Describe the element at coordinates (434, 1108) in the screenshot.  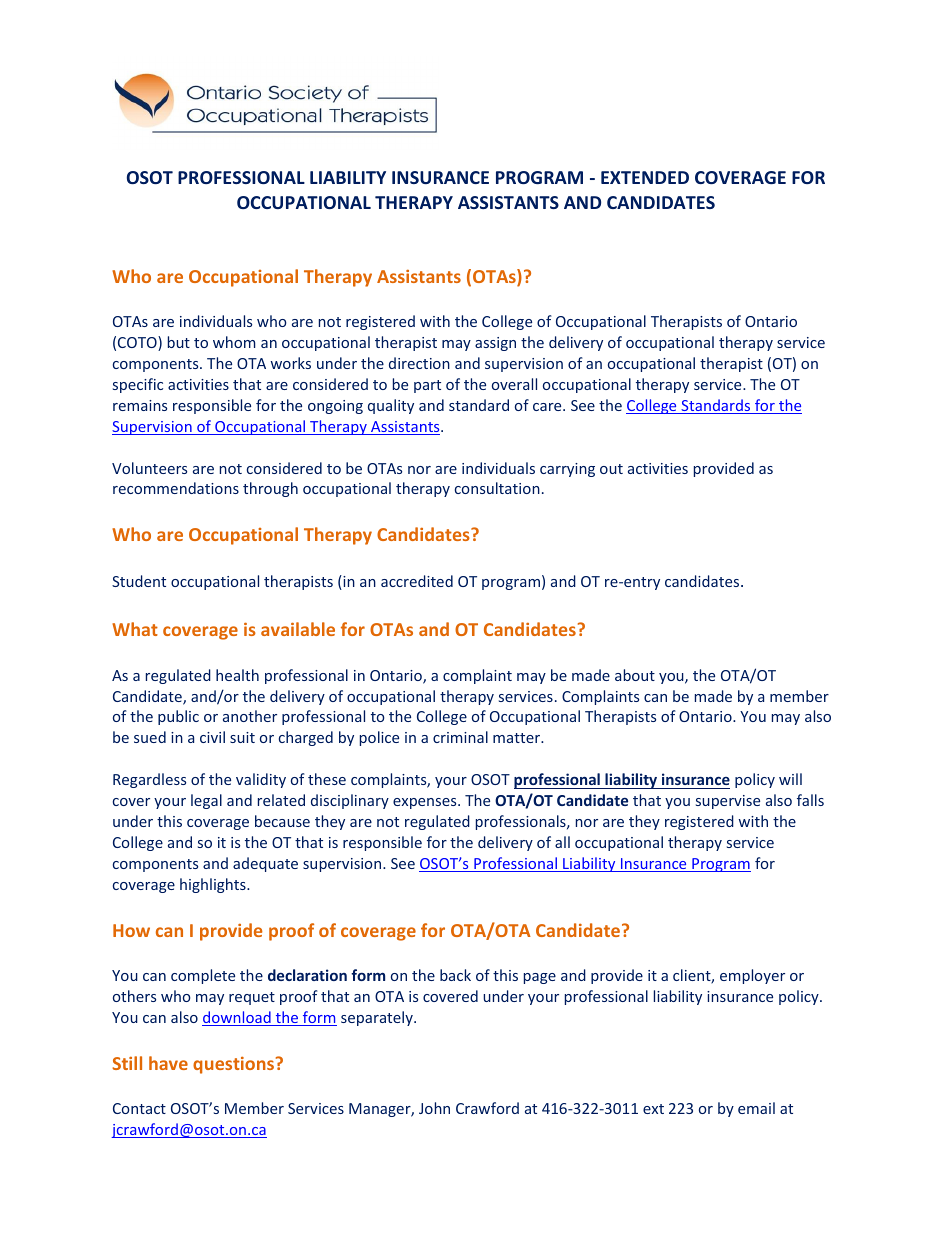
I see `John` at that location.
